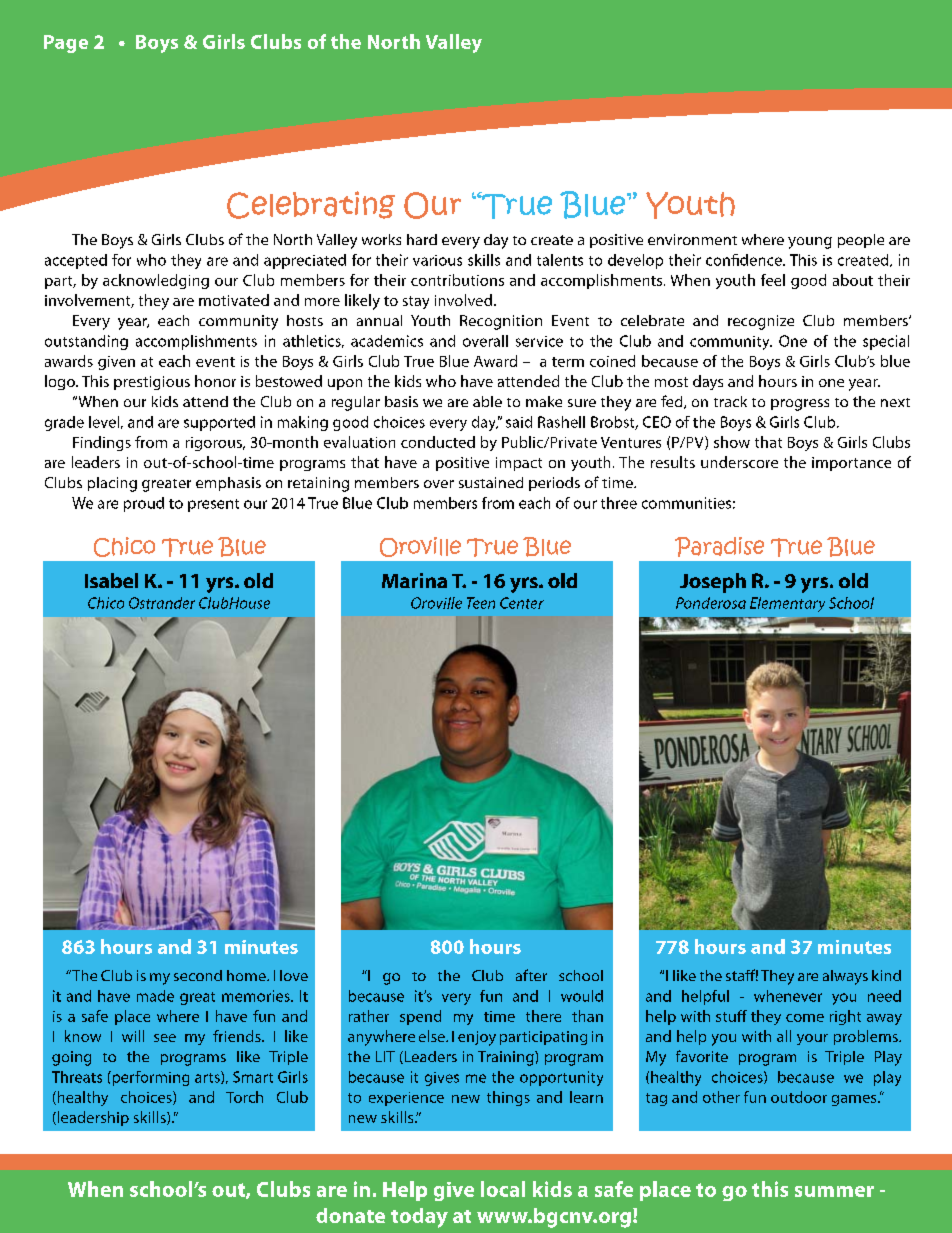  Describe the element at coordinates (244, 1097) in the document. I see `Torch` at that location.
